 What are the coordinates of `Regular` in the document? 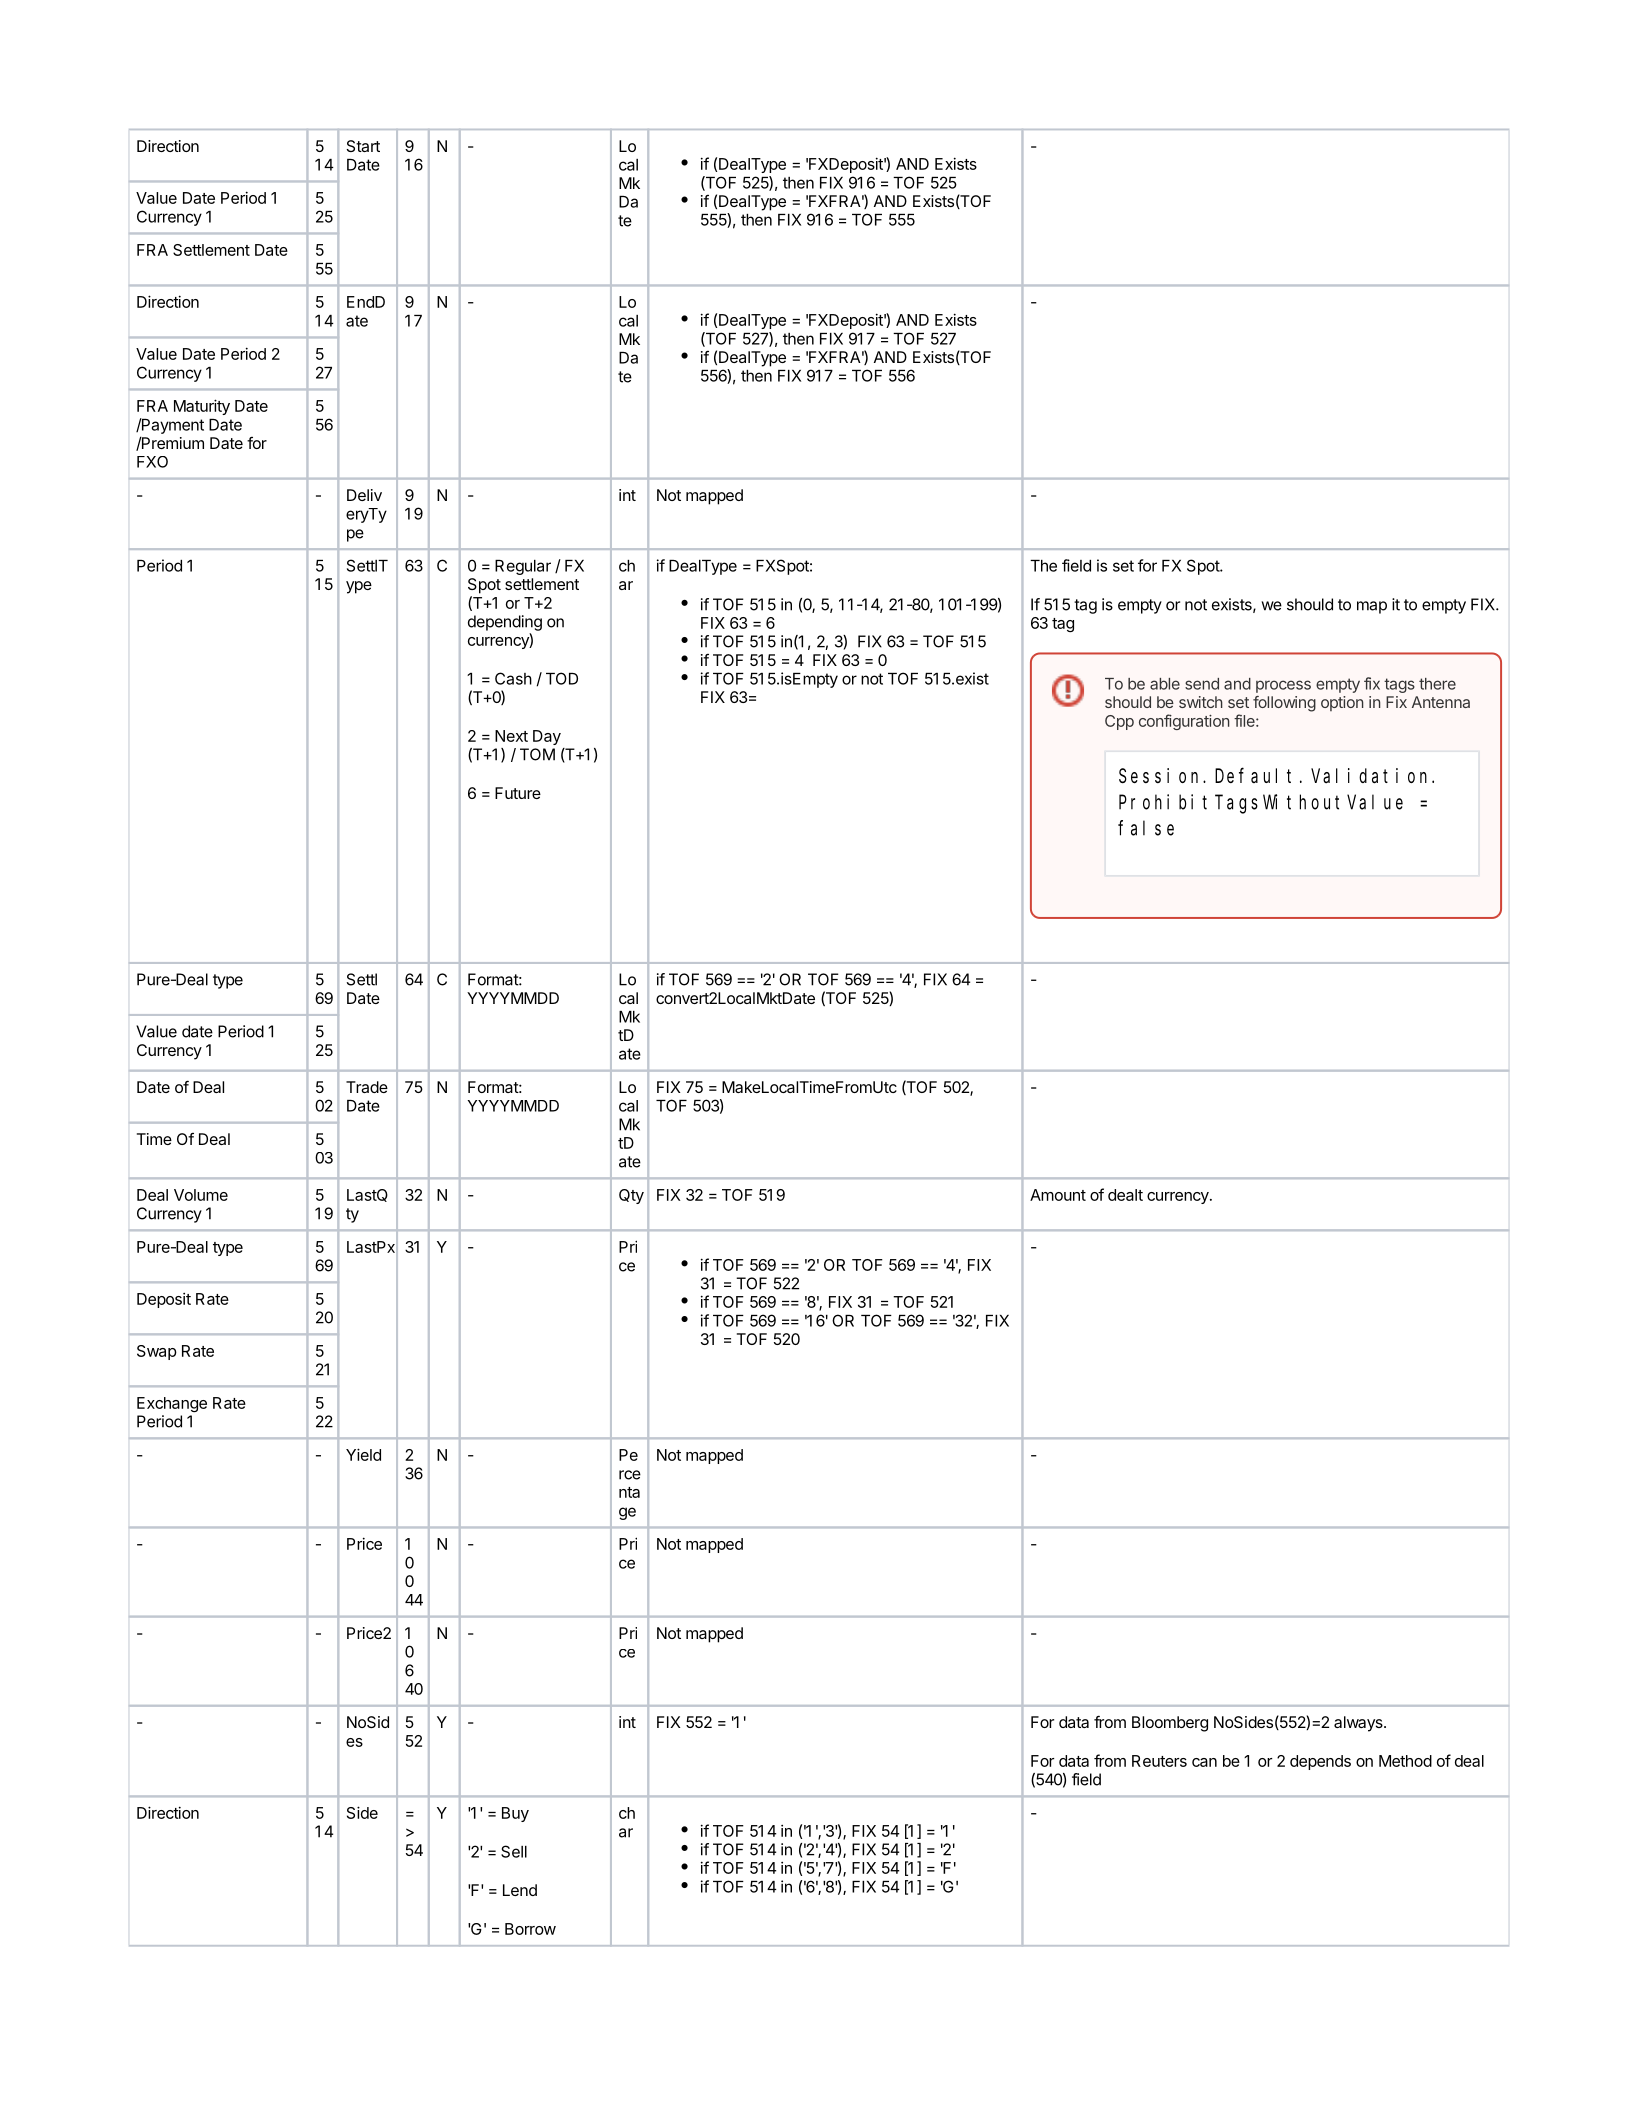 It's located at (523, 567).
